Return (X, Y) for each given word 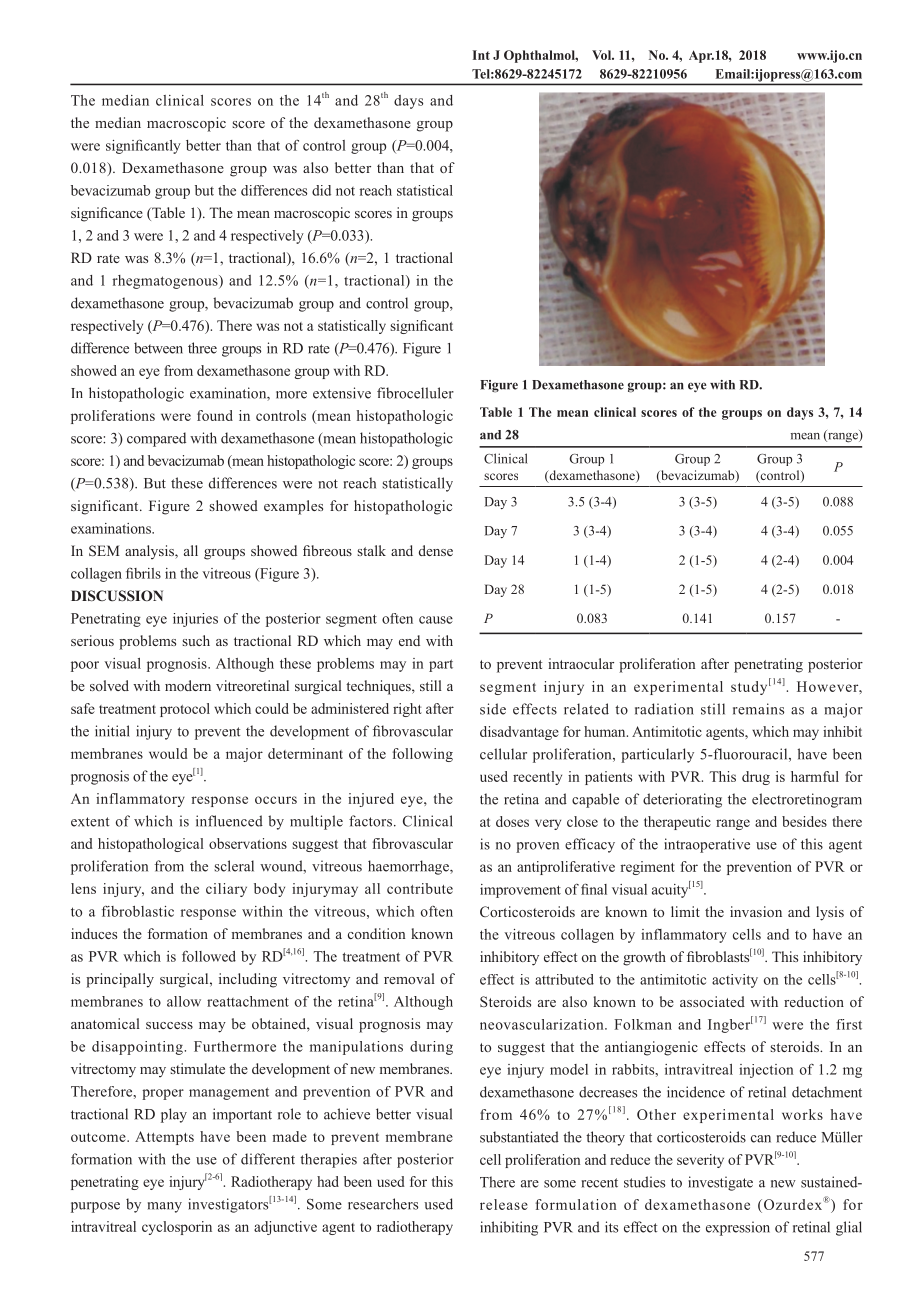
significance (107, 214)
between (158, 348)
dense (436, 550)
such (196, 640)
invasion (756, 911)
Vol (603, 55)
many (165, 1207)
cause (436, 620)
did (321, 190)
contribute (420, 888)
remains (758, 709)
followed (209, 956)
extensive (342, 393)
